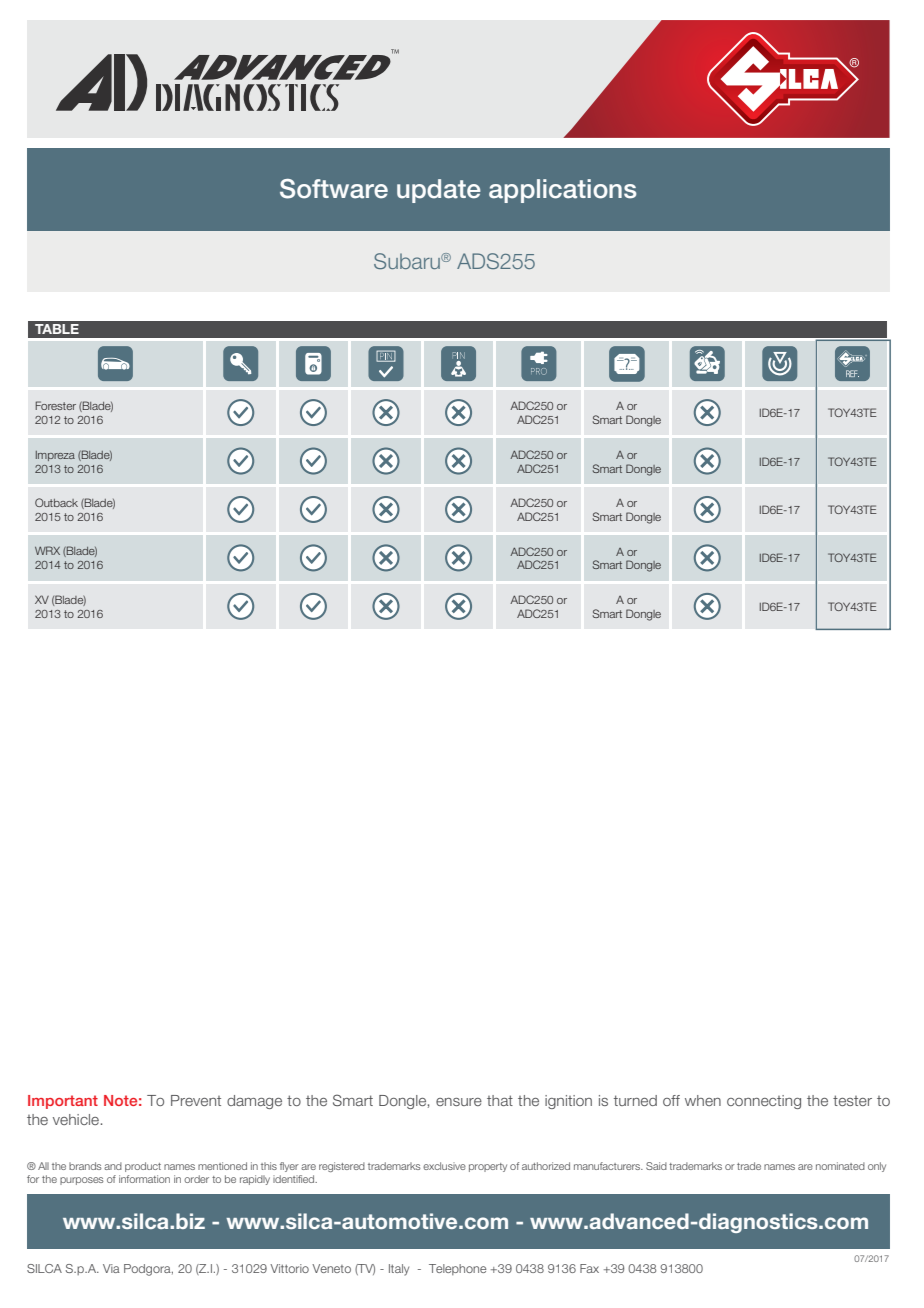  Describe the element at coordinates (111, 1268) in the image. I see `Via` at that location.
